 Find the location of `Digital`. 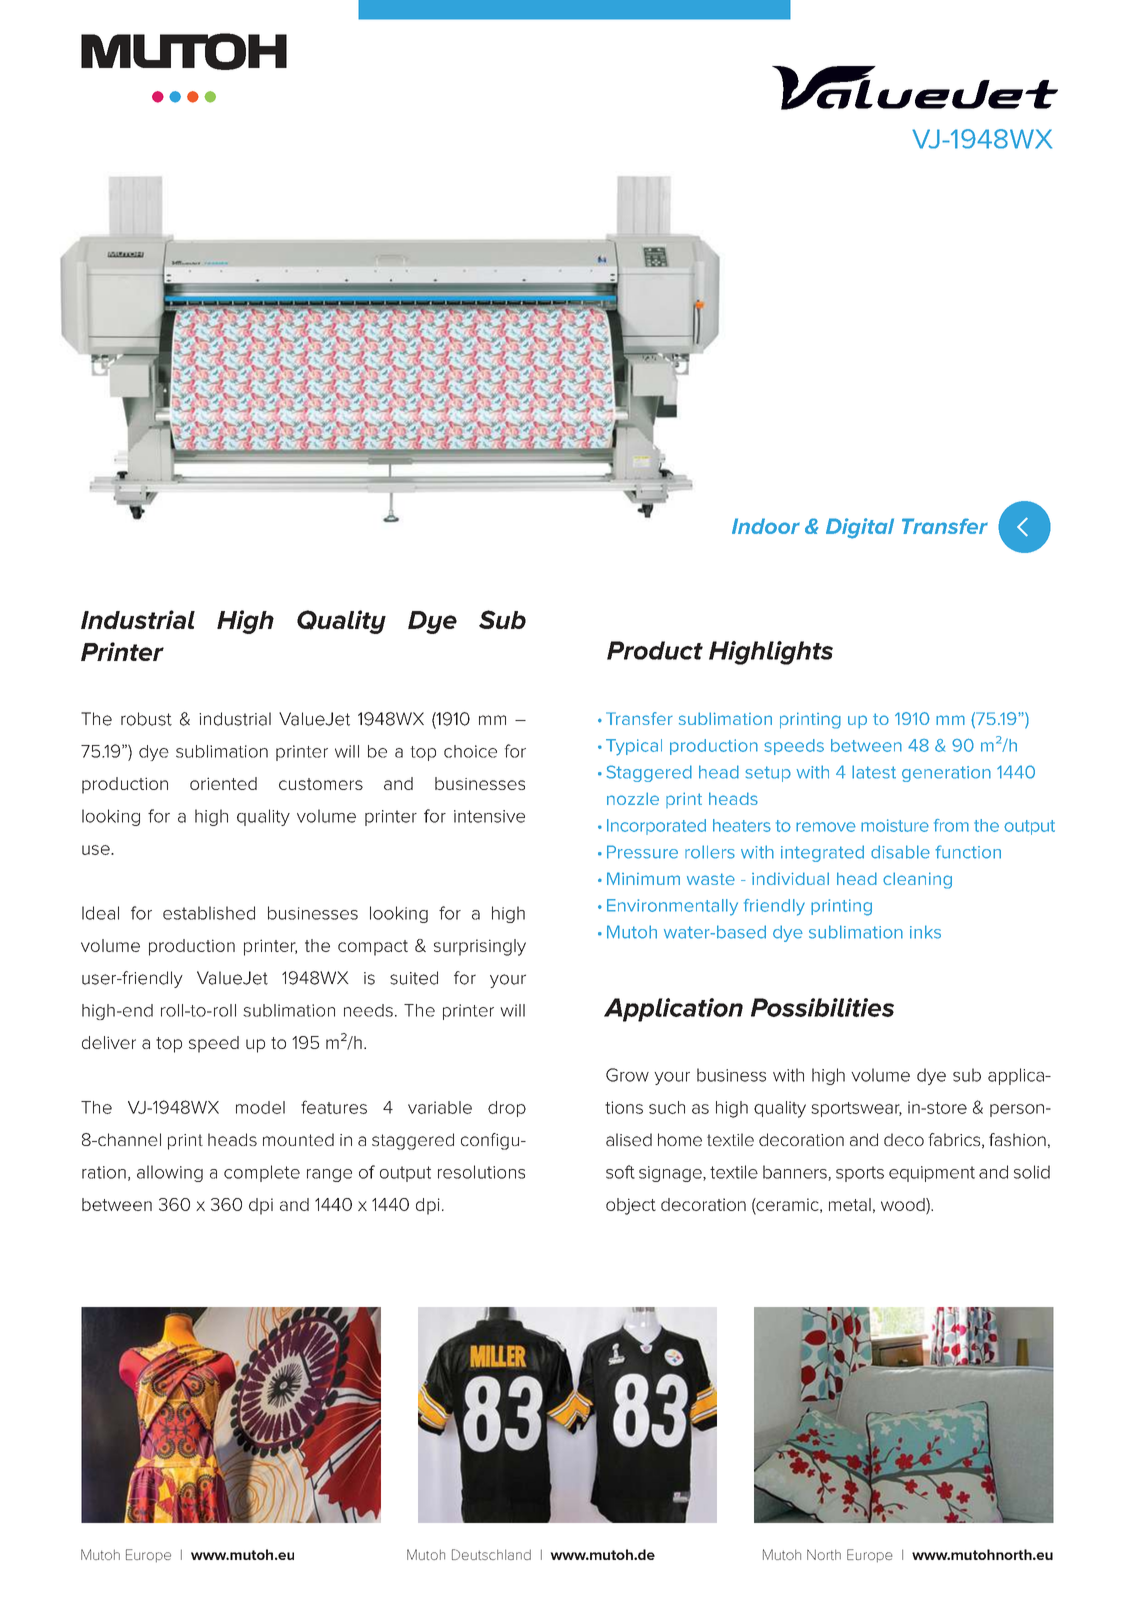

Digital is located at coordinates (860, 528).
